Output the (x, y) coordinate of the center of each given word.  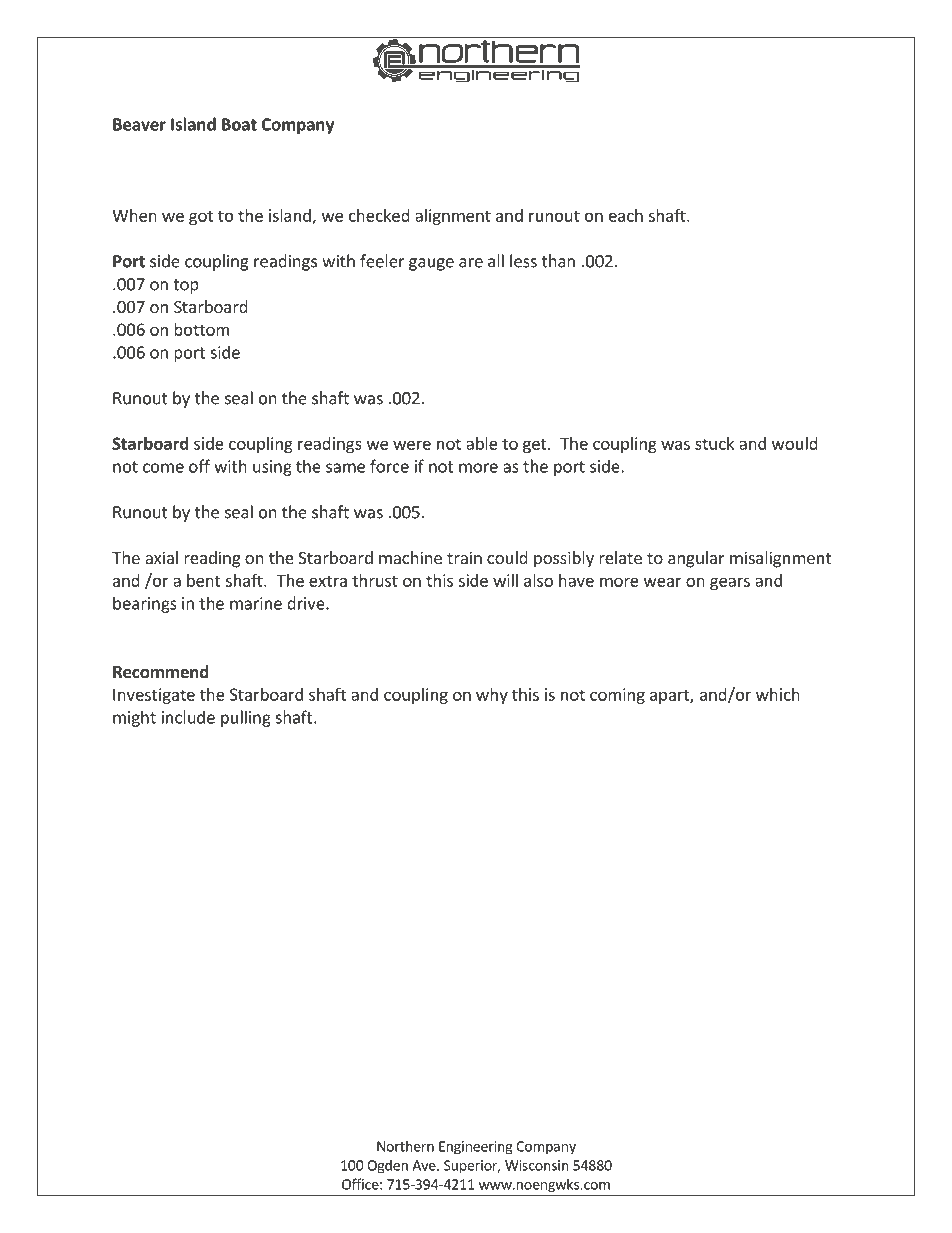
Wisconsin (537, 1165)
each (626, 215)
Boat (239, 124)
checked (379, 215)
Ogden (387, 1166)
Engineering (476, 1148)
